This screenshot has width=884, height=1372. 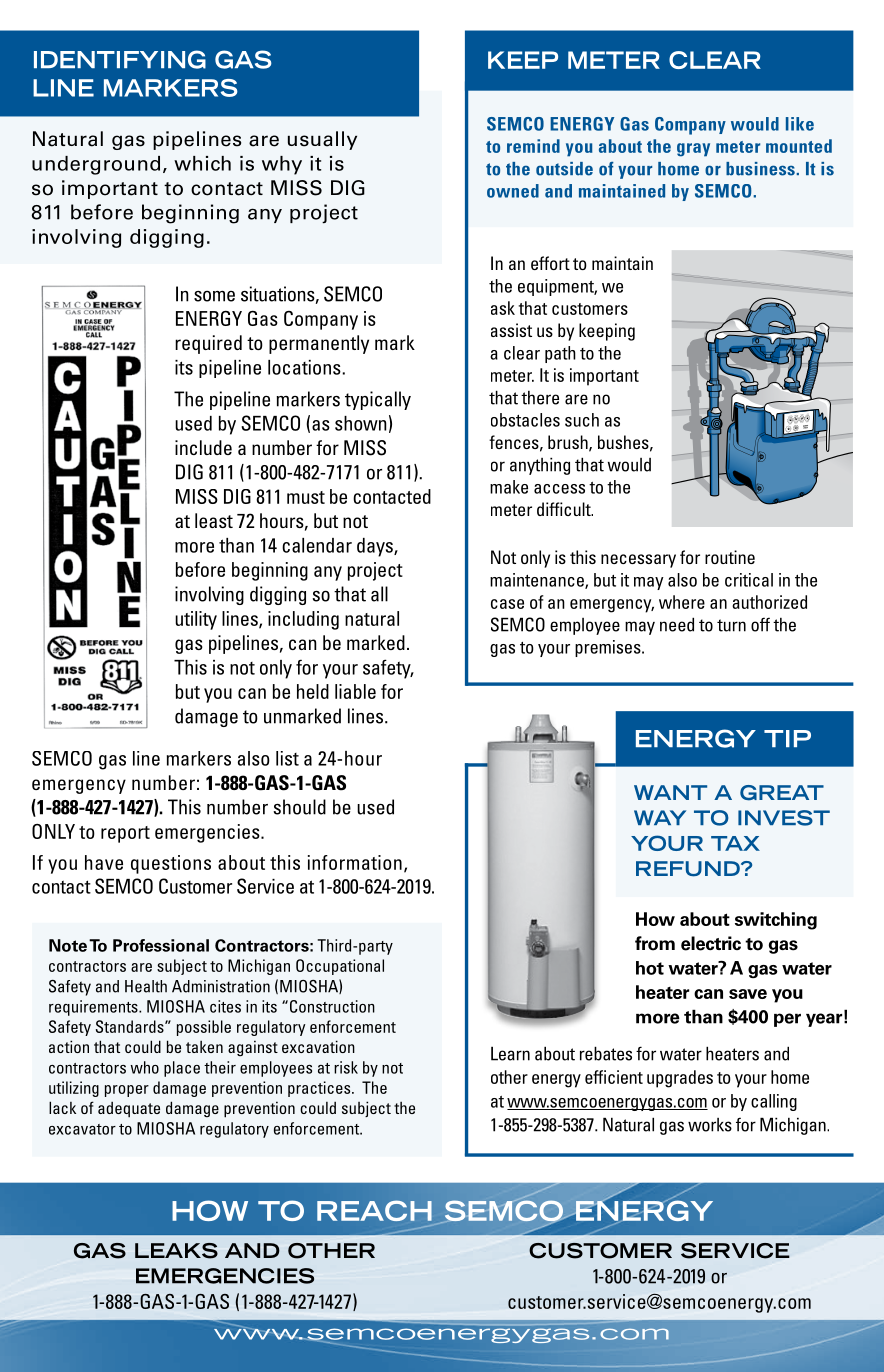 I want to click on Professional, so click(x=161, y=945).
